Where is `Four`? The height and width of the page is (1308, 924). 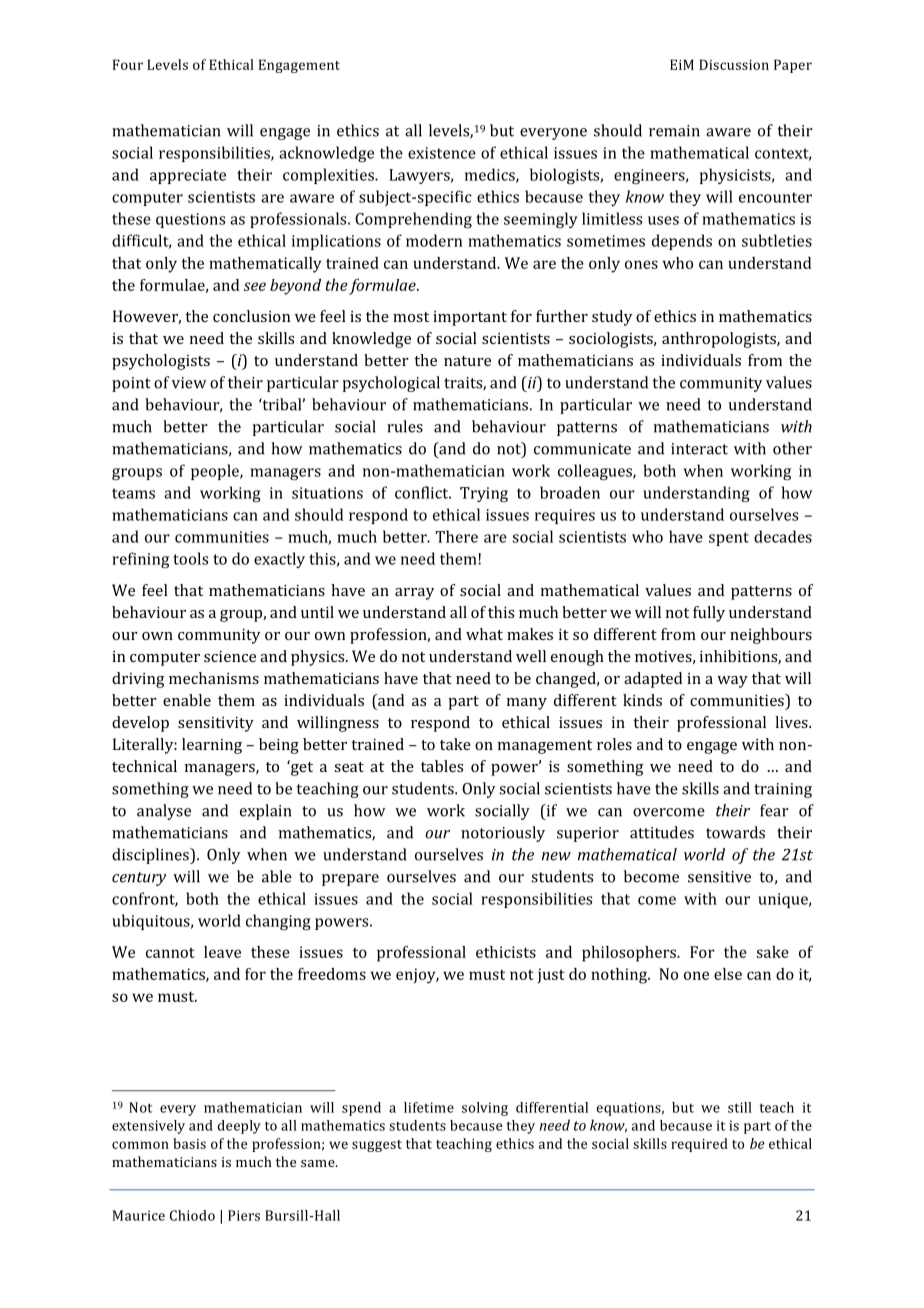
Four is located at coordinates (128, 64).
